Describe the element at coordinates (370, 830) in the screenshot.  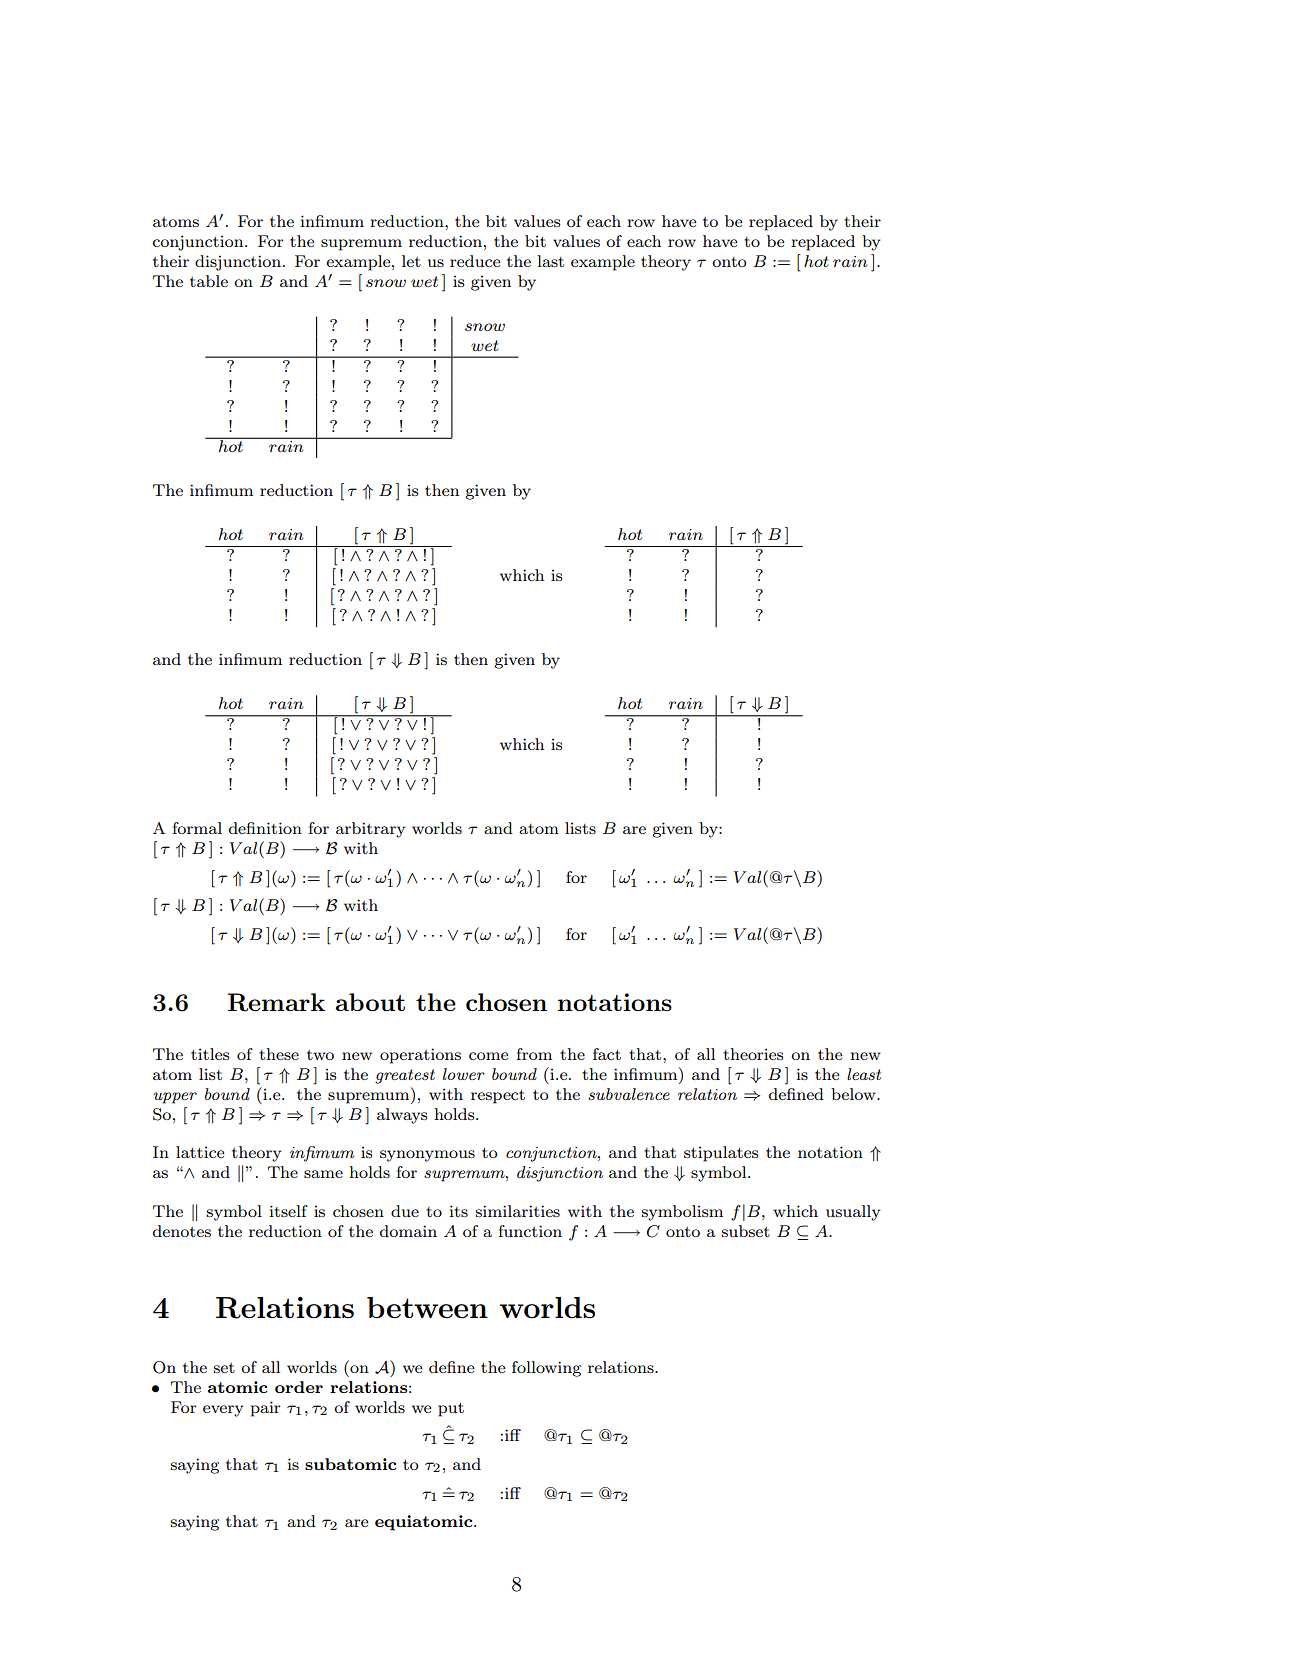
I see `arbitrary` at that location.
